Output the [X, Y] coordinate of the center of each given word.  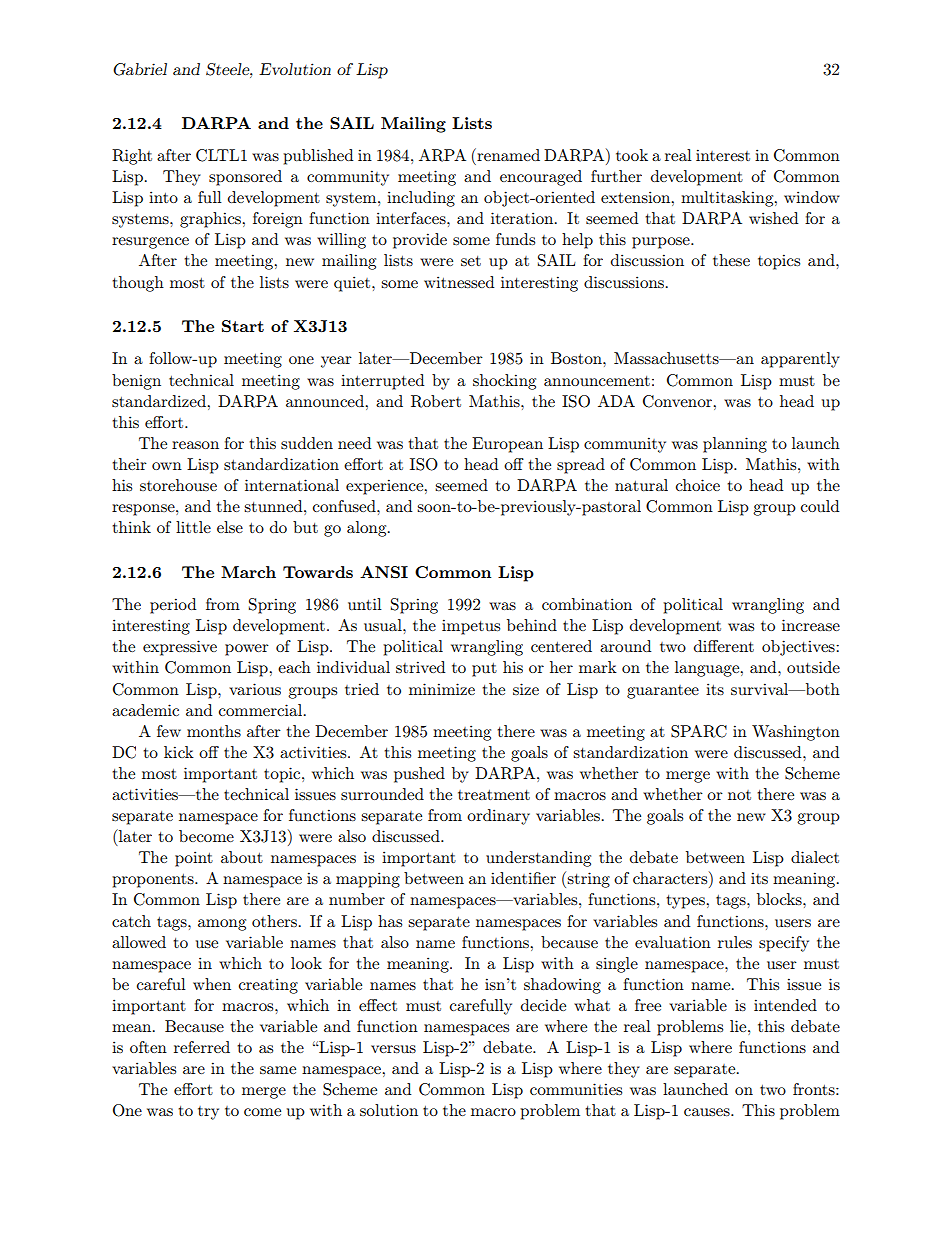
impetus [471, 627]
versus [393, 1049]
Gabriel [140, 69]
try [208, 1113]
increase [811, 625]
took [632, 155]
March [248, 572]
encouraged [541, 178]
